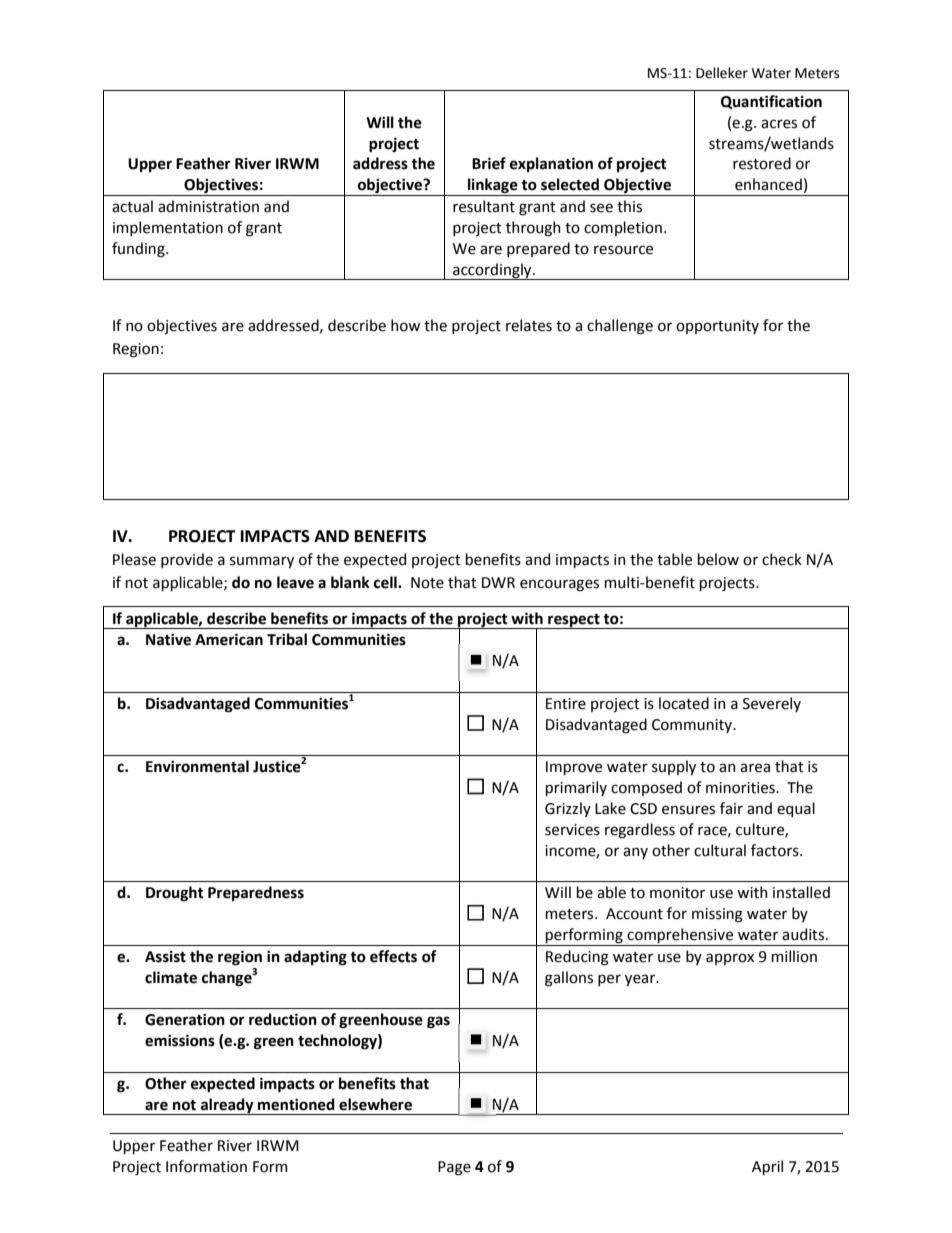 This page has width=952, height=1233. Describe the element at coordinates (693, 726) in the page. I see `Community` at that location.
